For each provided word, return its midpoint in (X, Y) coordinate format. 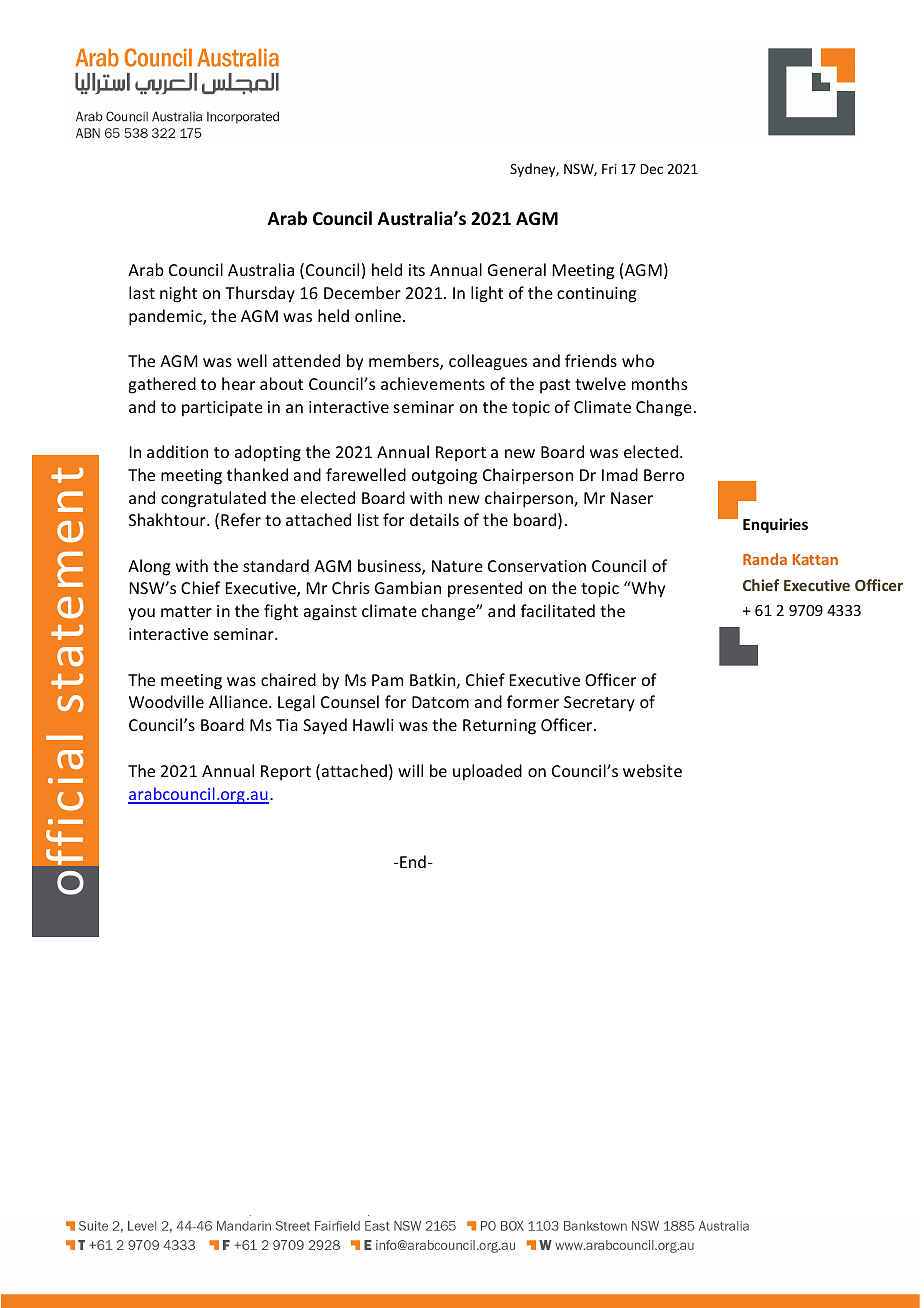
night (178, 294)
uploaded (487, 772)
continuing (597, 295)
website (652, 770)
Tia (287, 725)
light (487, 294)
